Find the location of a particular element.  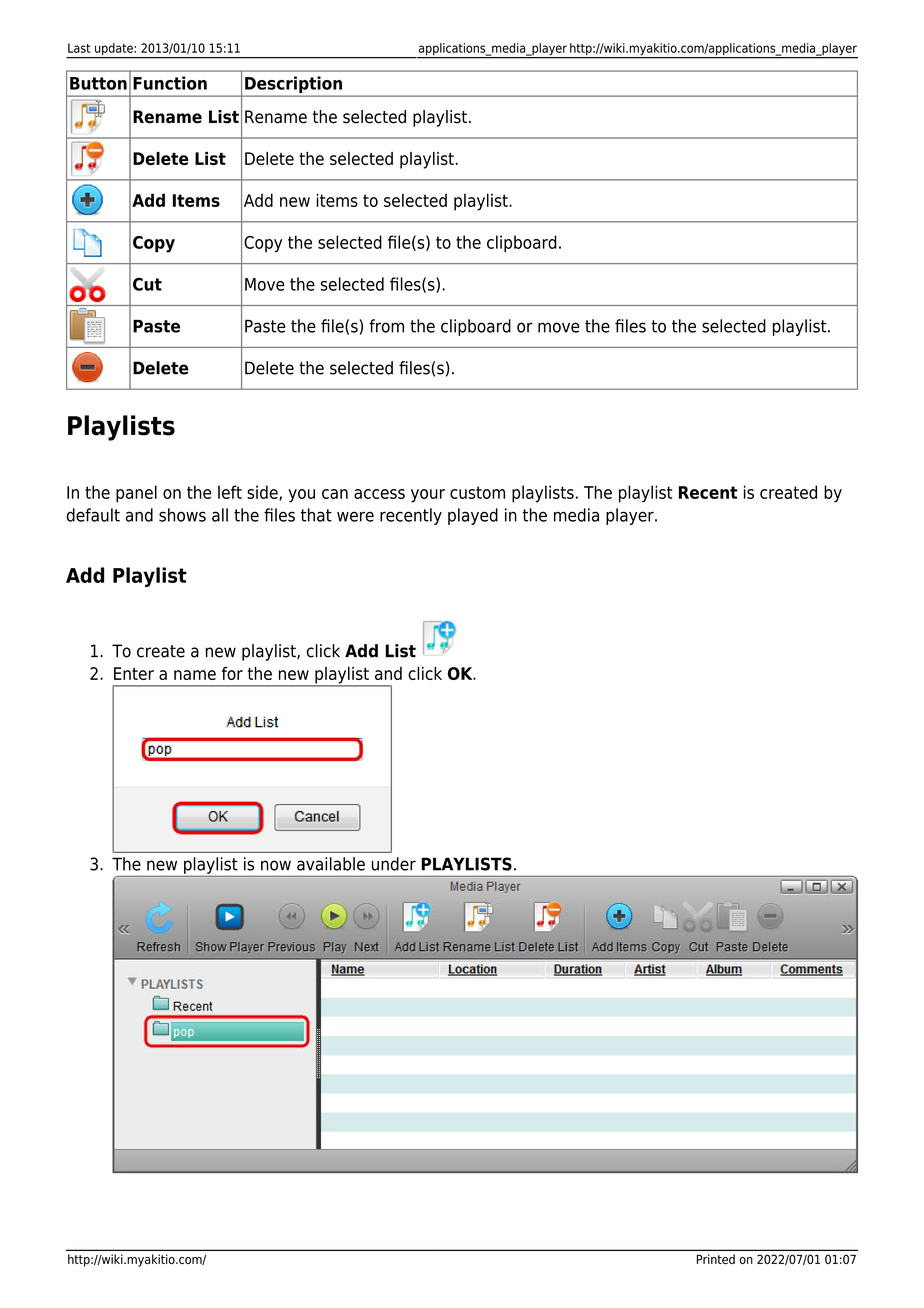

from is located at coordinates (386, 326).
